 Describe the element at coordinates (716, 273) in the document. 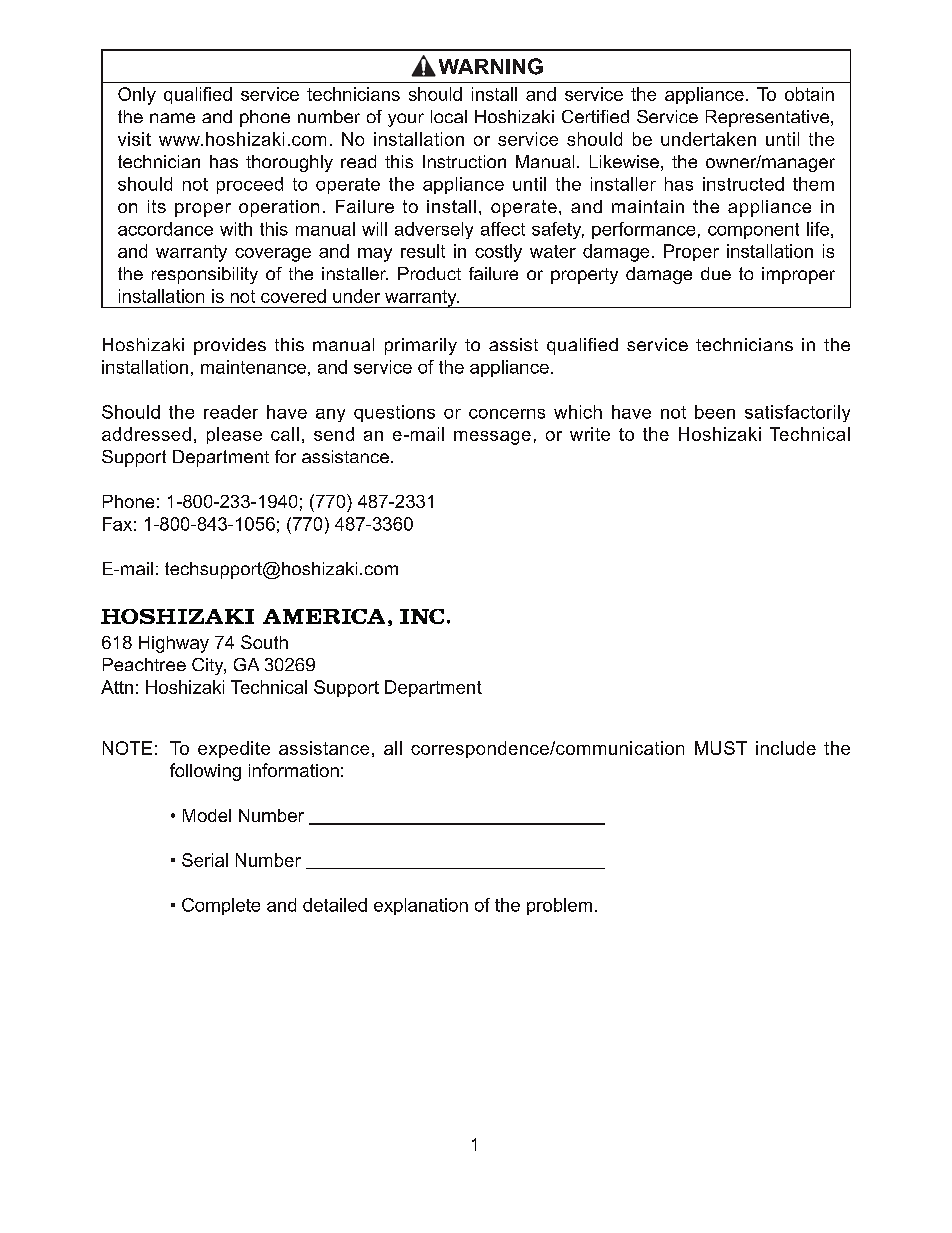

I see `due` at that location.
